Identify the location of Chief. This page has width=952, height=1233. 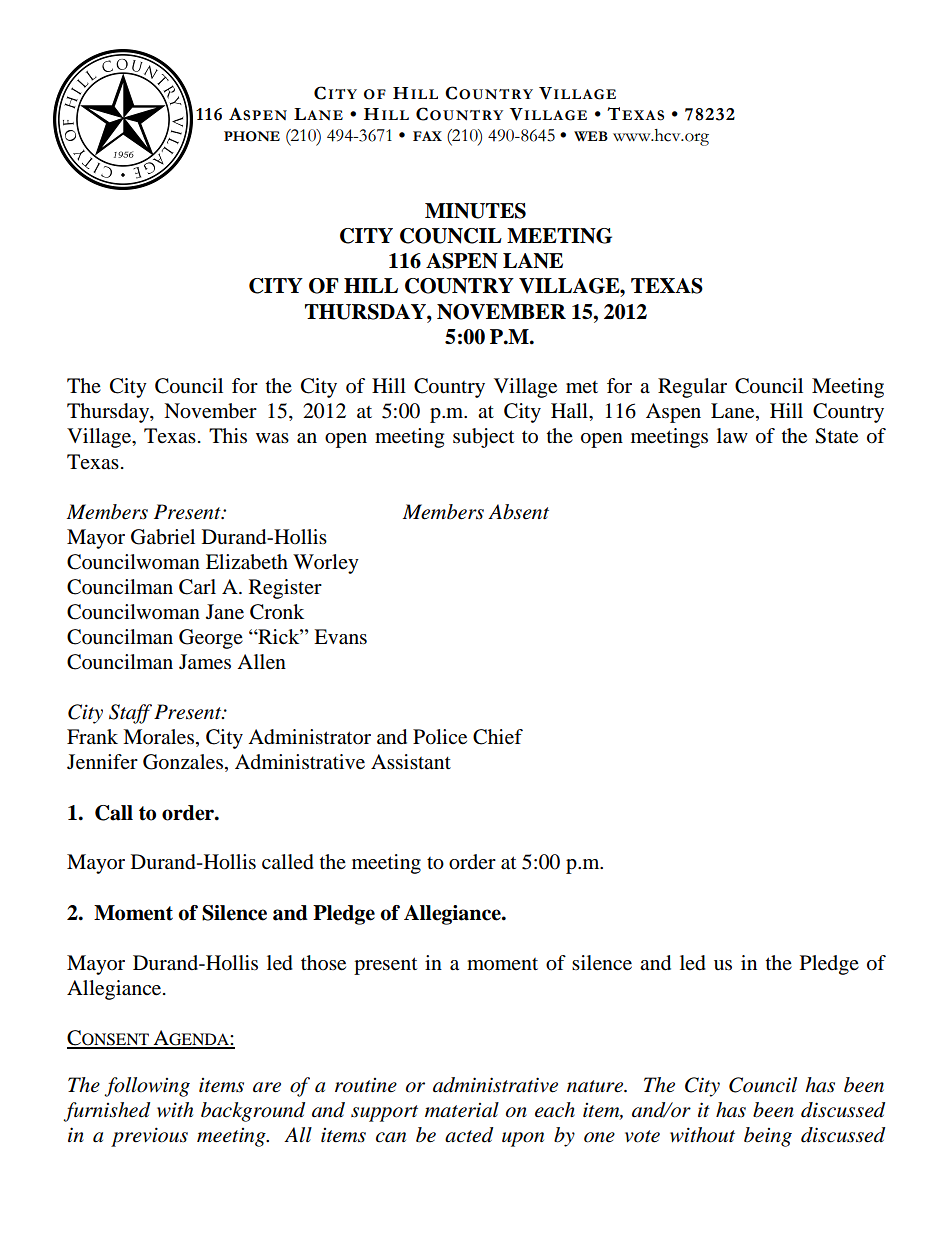
(498, 737).
